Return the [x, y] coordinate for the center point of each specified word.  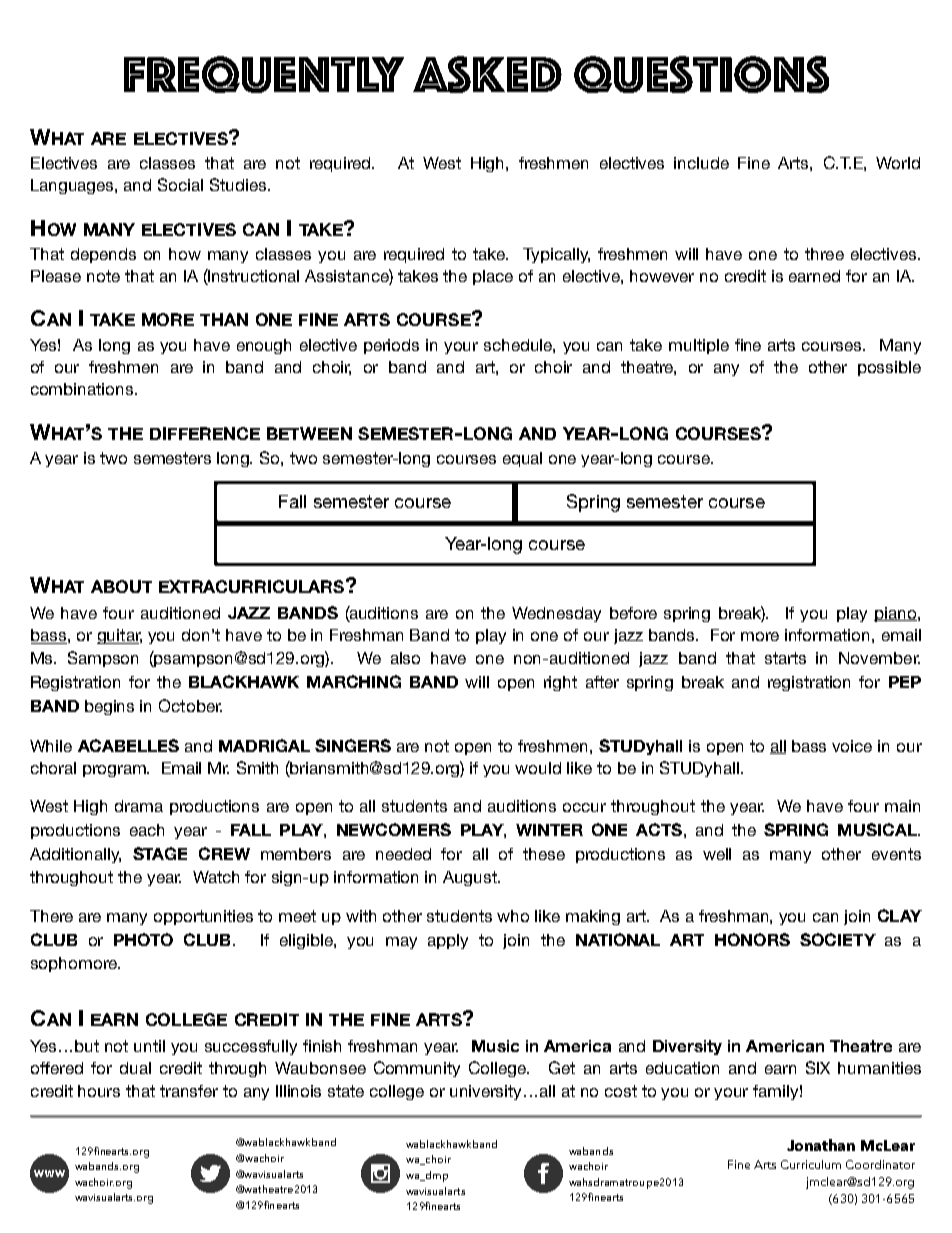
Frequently [264, 74]
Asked [487, 74]
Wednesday [556, 614]
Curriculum [811, 1164]
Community [417, 1069]
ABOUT [121, 586]
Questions [701, 74]
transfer [189, 1091]
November [879, 658]
